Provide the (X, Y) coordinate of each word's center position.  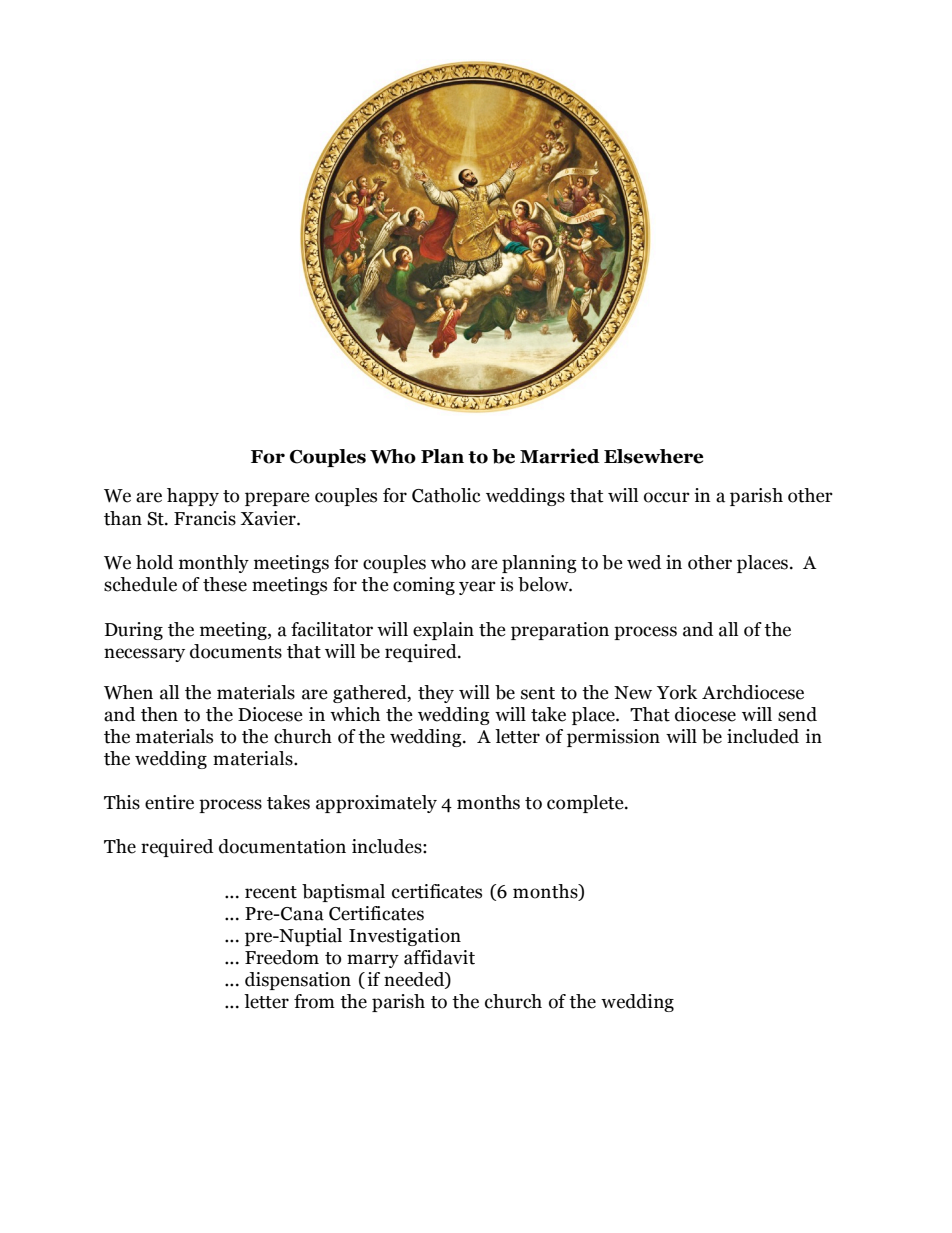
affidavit (439, 957)
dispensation (298, 981)
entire (169, 802)
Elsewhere (654, 456)
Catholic (446, 495)
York (677, 692)
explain (443, 631)
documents (236, 651)
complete (586, 804)
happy (193, 497)
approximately (376, 804)
